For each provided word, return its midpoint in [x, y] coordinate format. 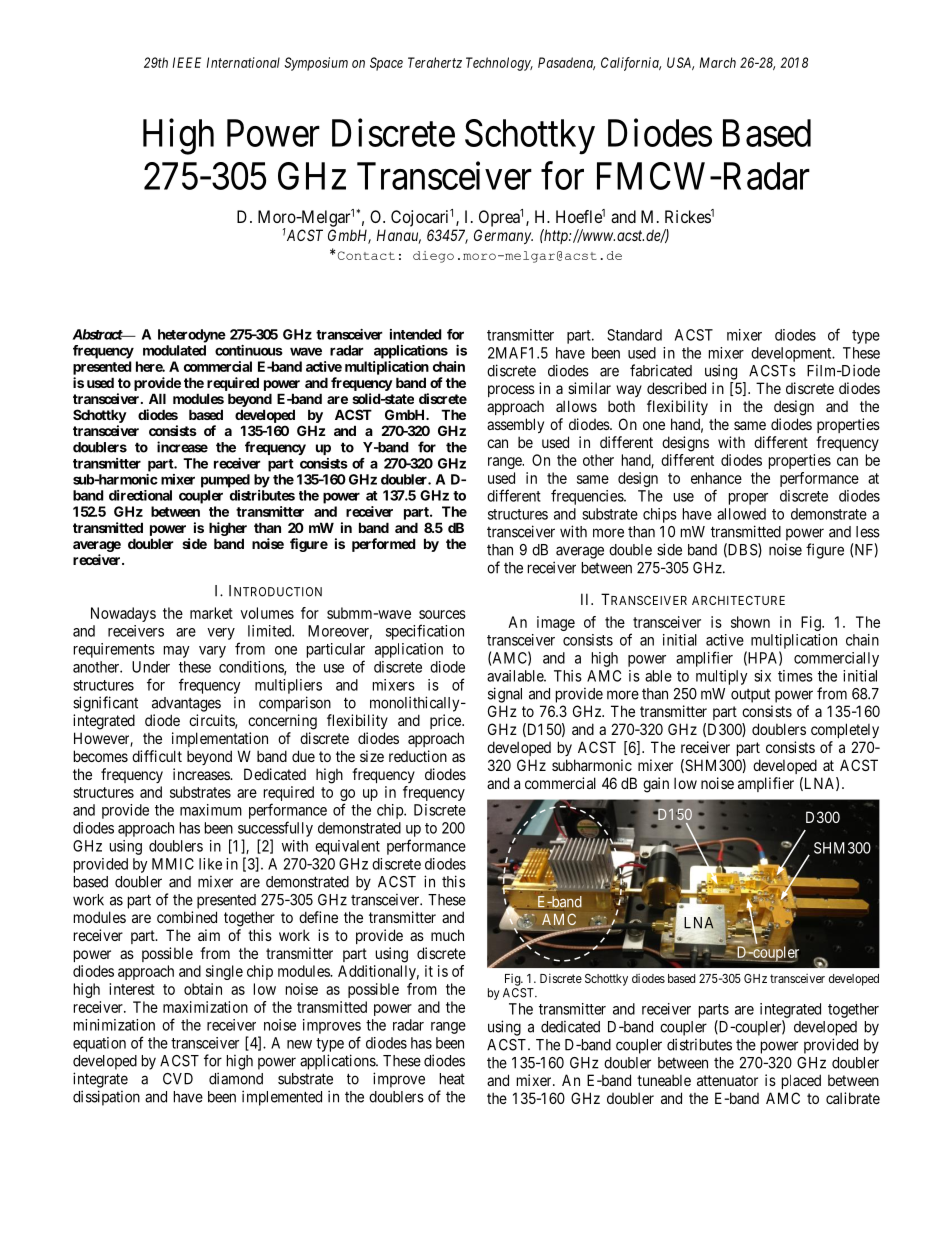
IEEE [187, 62]
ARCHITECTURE [738, 600]
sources [442, 614]
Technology [499, 64]
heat [452, 1079]
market [211, 613]
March [718, 62]
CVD [178, 1079]
